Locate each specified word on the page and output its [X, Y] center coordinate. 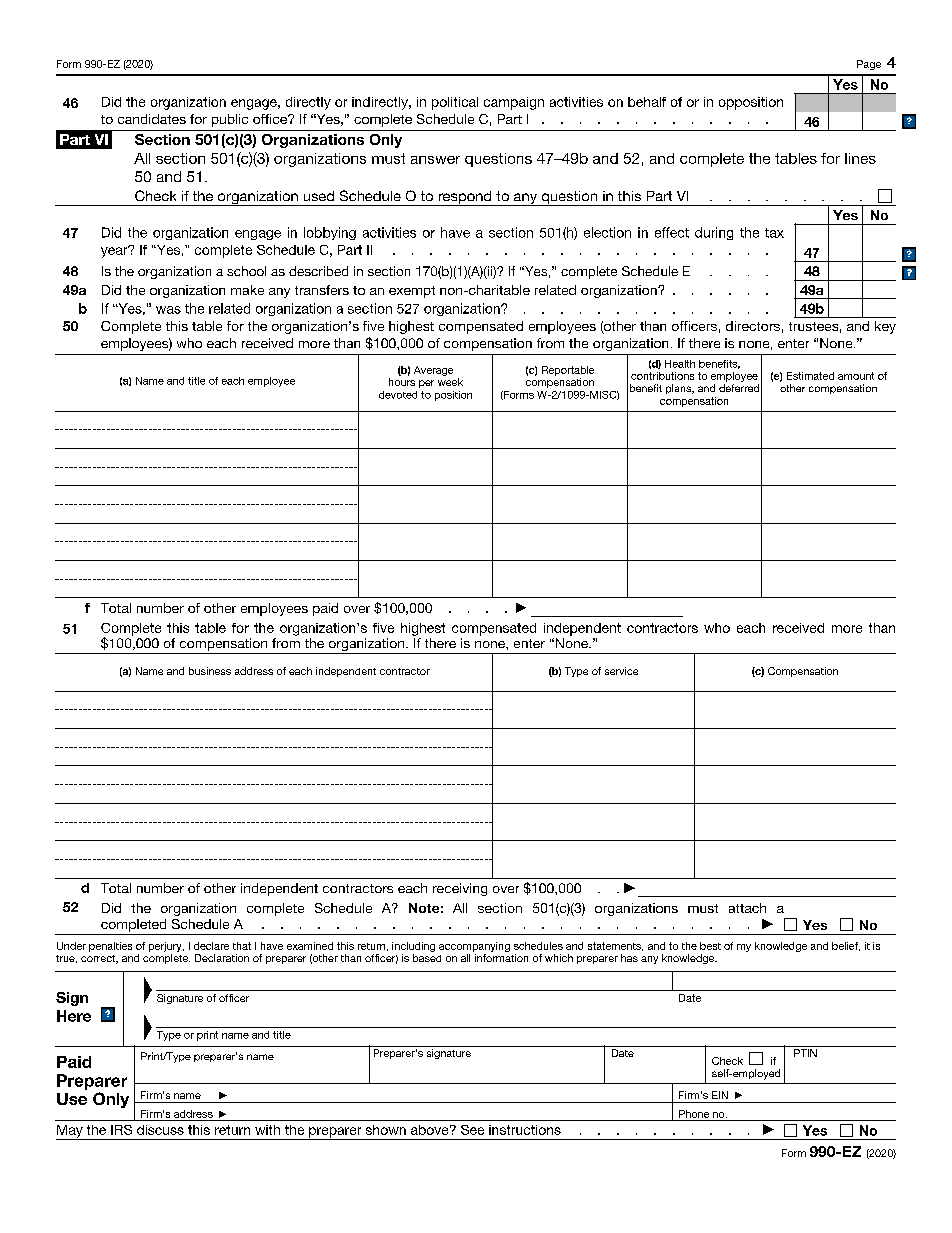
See [472, 1130]
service [621, 671]
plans [680, 389]
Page [869, 65]
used [319, 196]
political [455, 103]
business [210, 671]
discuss [160, 1130]
